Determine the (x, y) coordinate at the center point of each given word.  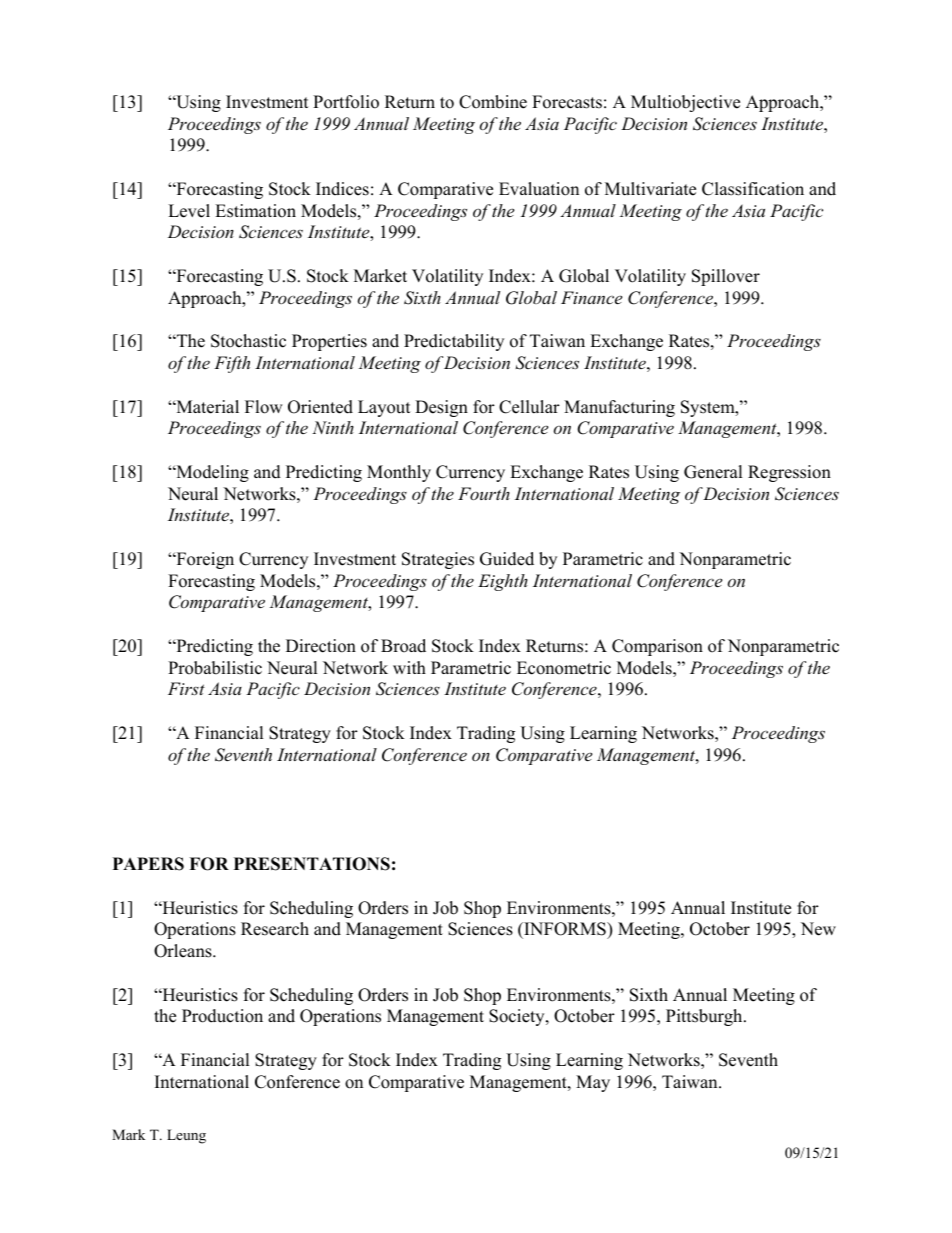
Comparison (657, 647)
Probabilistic (215, 668)
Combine (493, 102)
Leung (186, 1136)
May (593, 1083)
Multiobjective (685, 103)
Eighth (503, 582)
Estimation (255, 211)
